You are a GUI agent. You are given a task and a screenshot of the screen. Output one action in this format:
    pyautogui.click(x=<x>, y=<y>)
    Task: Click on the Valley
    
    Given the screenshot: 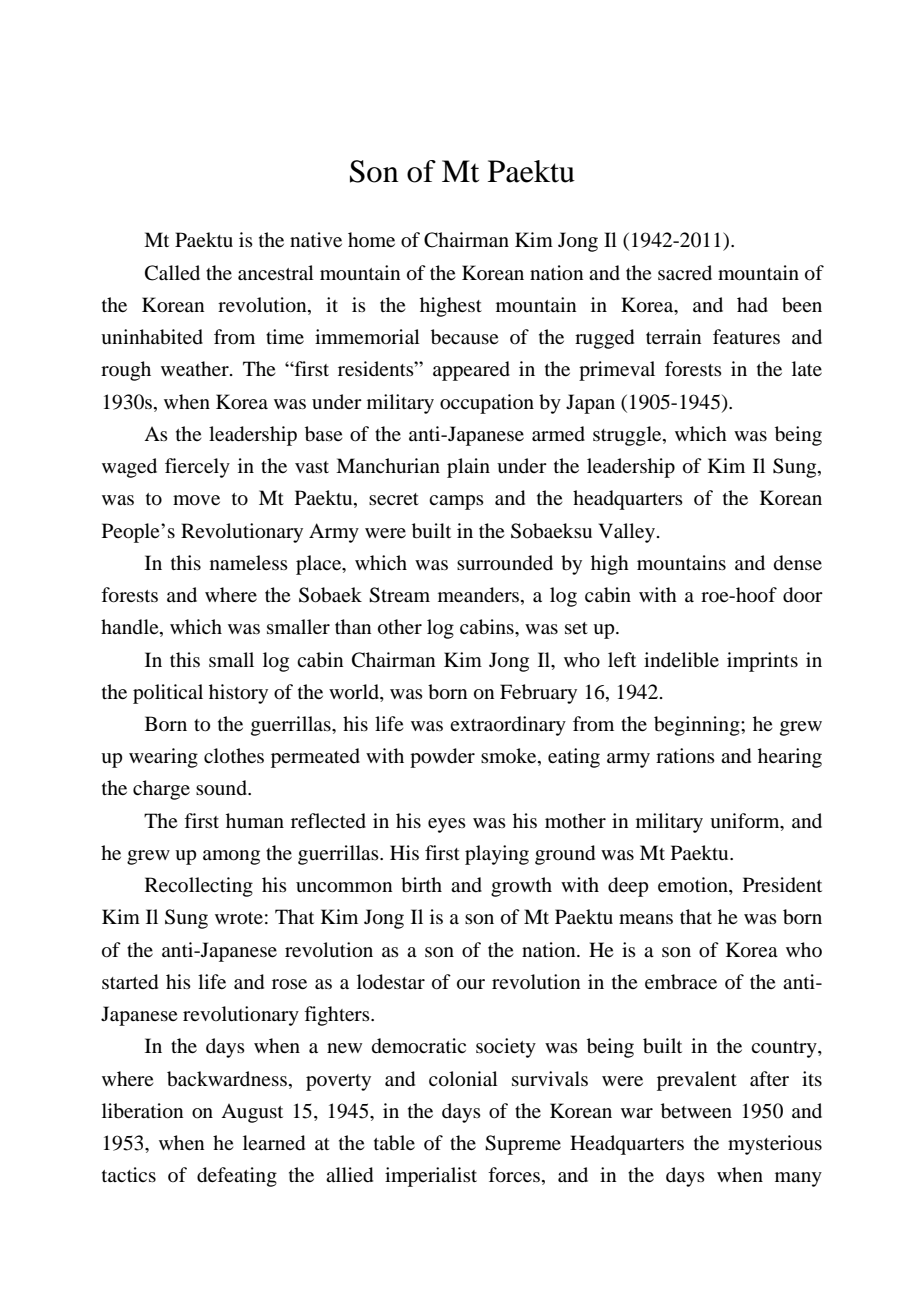 What is the action you would take?
    pyautogui.click(x=628, y=533)
